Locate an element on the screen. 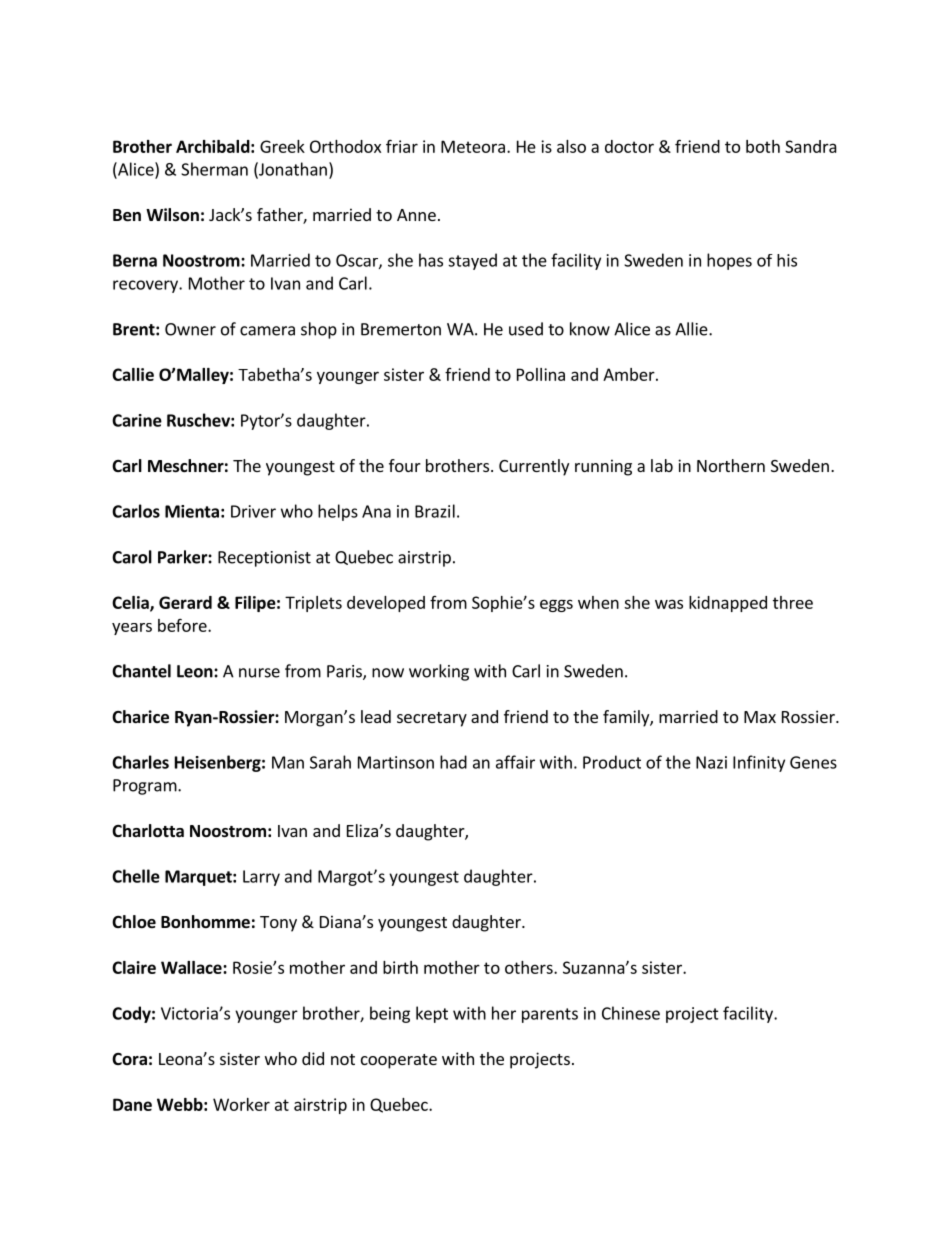  cooperate is located at coordinates (399, 1061).
